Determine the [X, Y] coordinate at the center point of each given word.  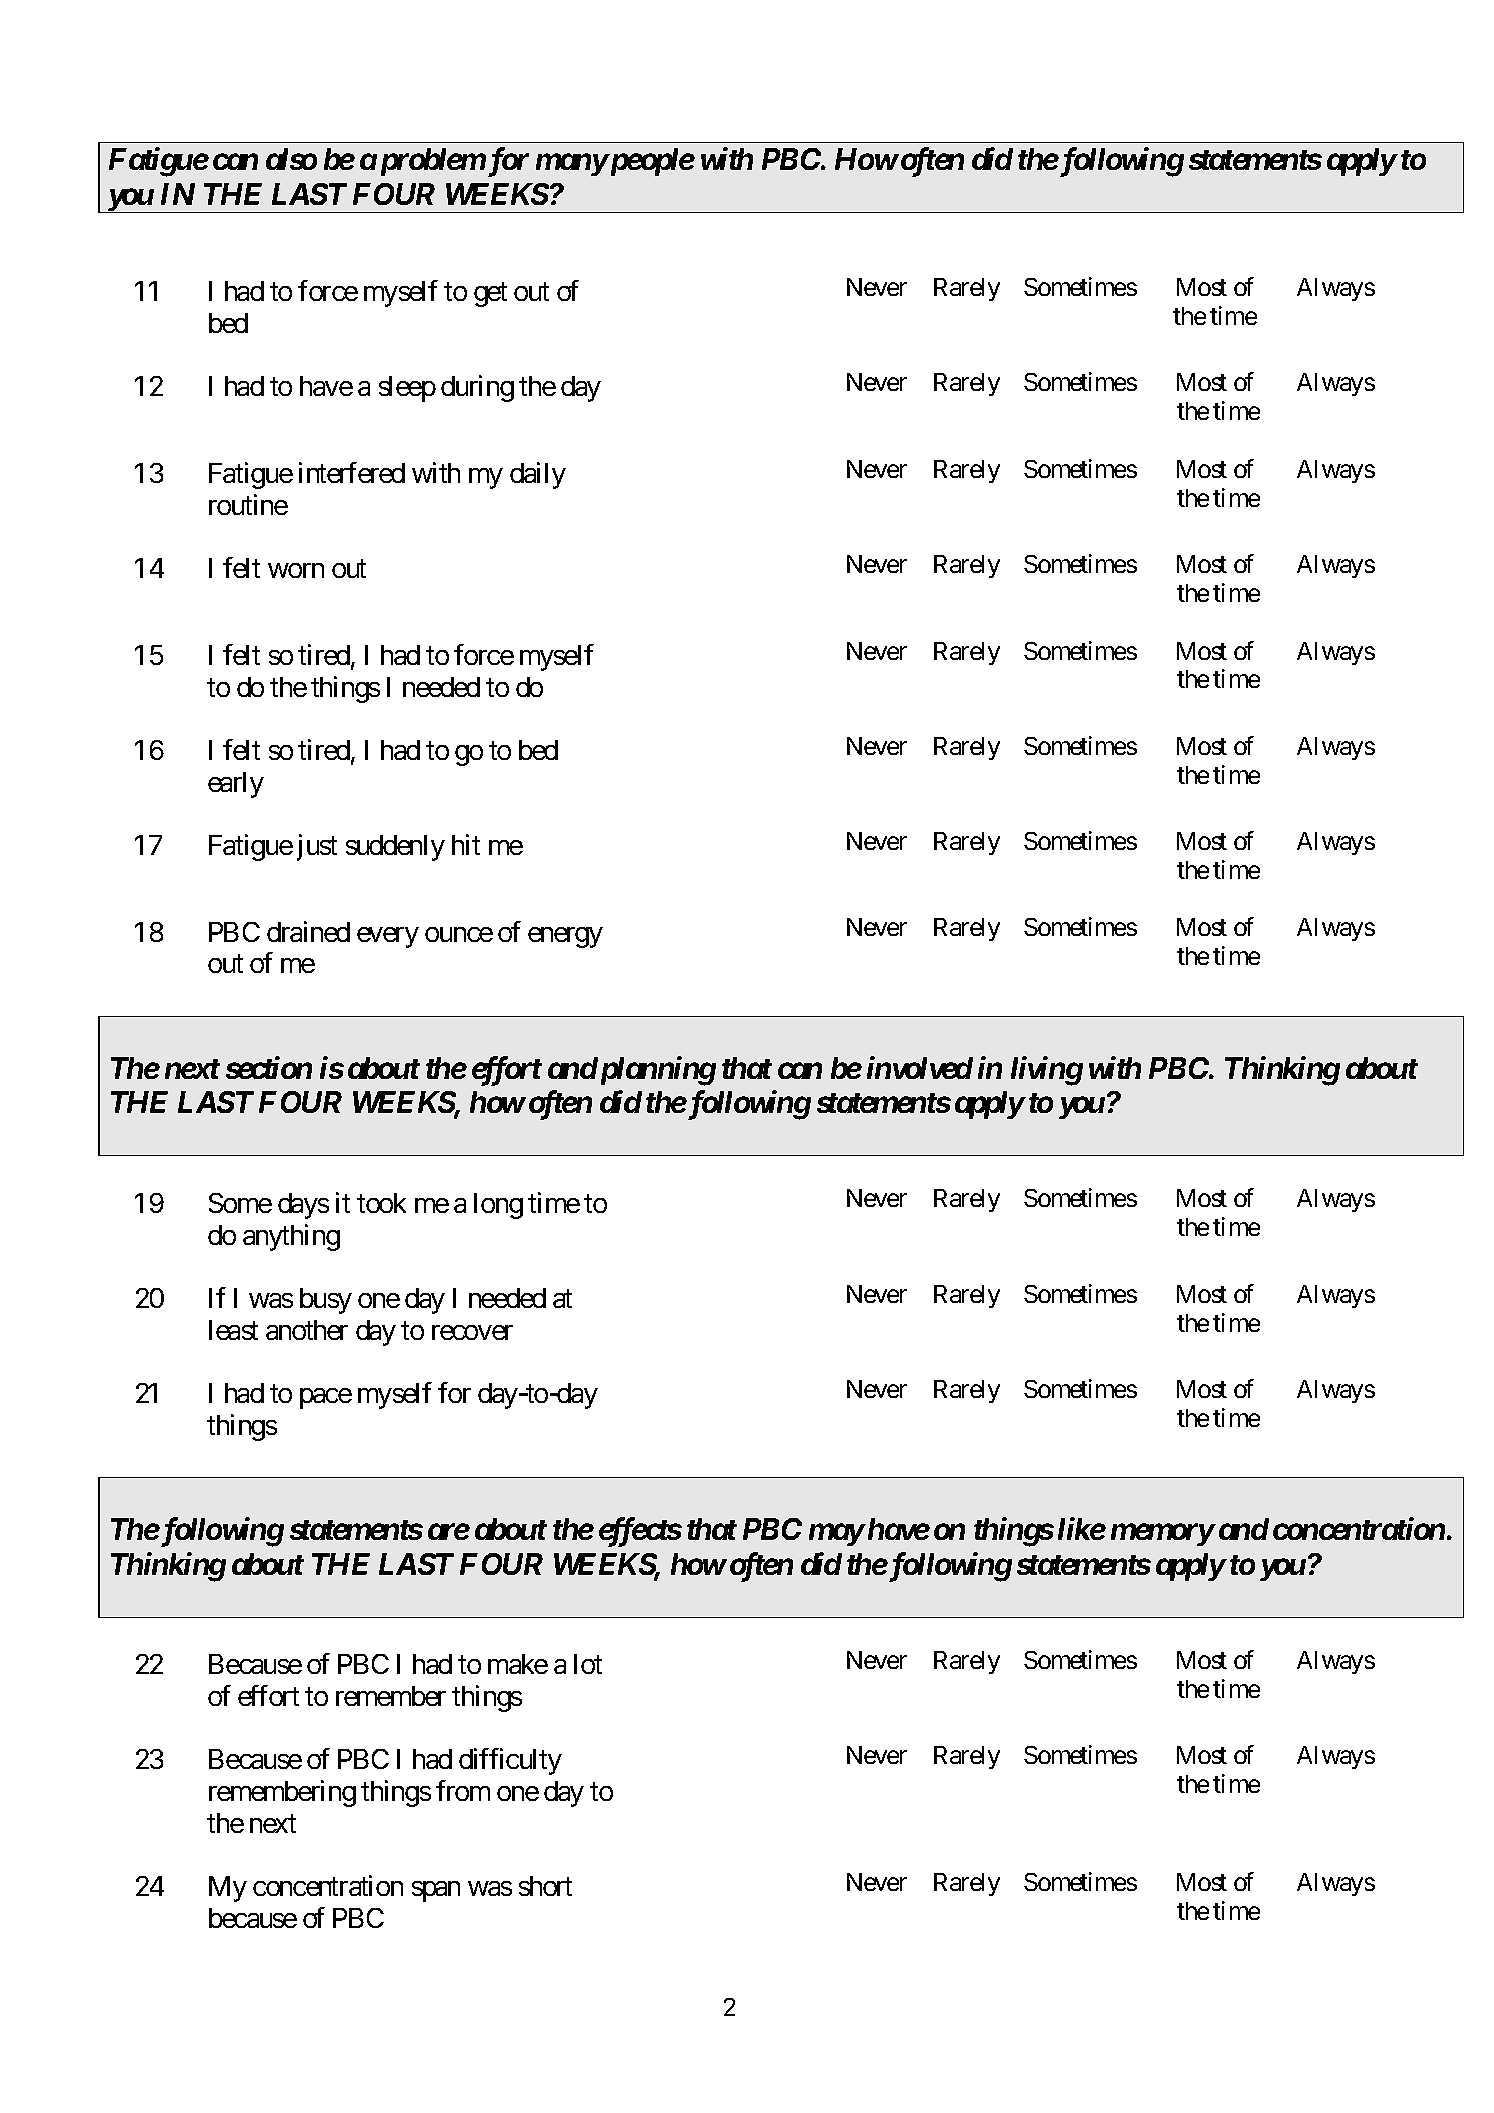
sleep [407, 389]
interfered [352, 472]
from [463, 1790]
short [545, 1886]
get [490, 295]
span [436, 1892]
